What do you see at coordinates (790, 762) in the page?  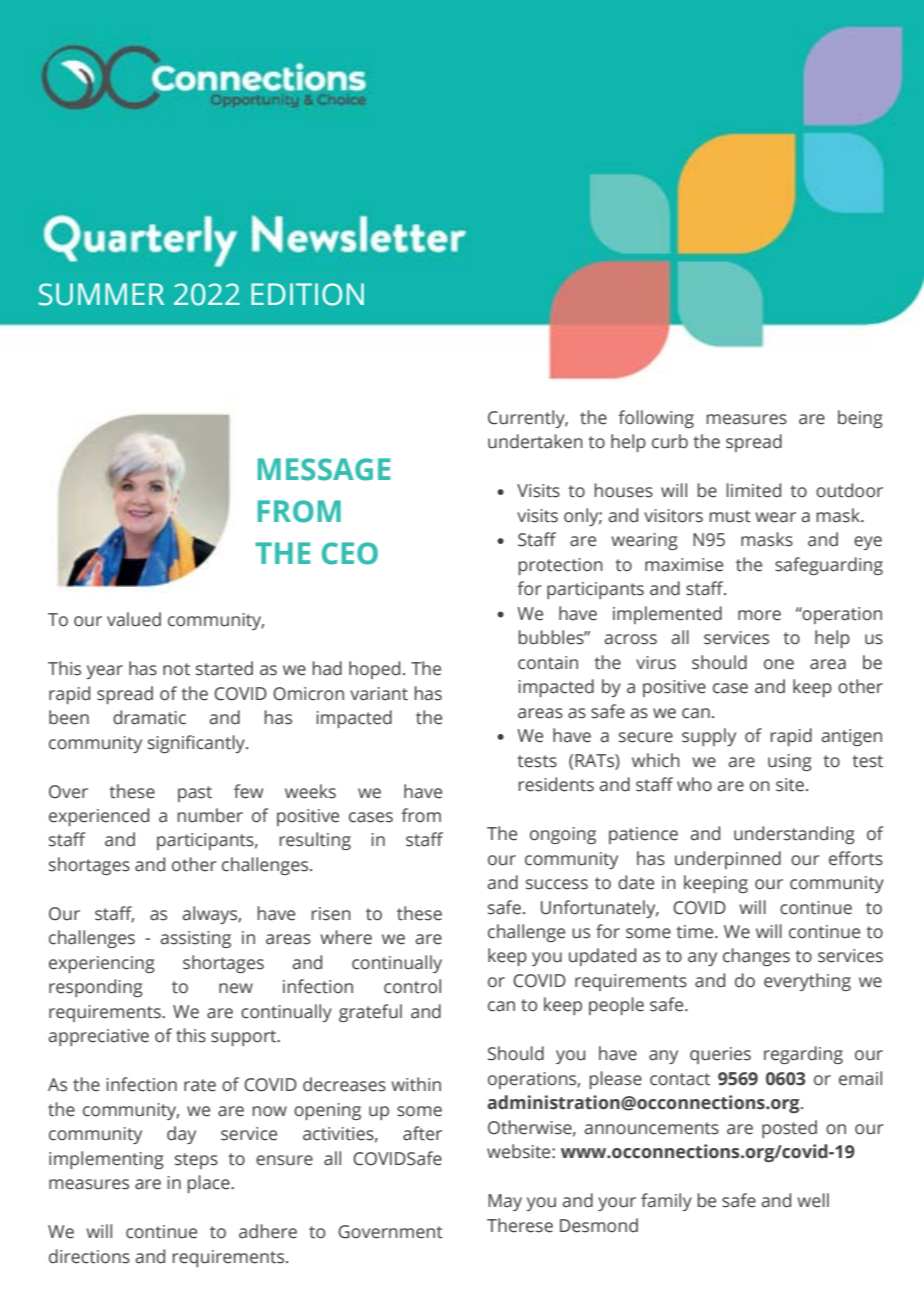 I see `using` at bounding box center [790, 762].
